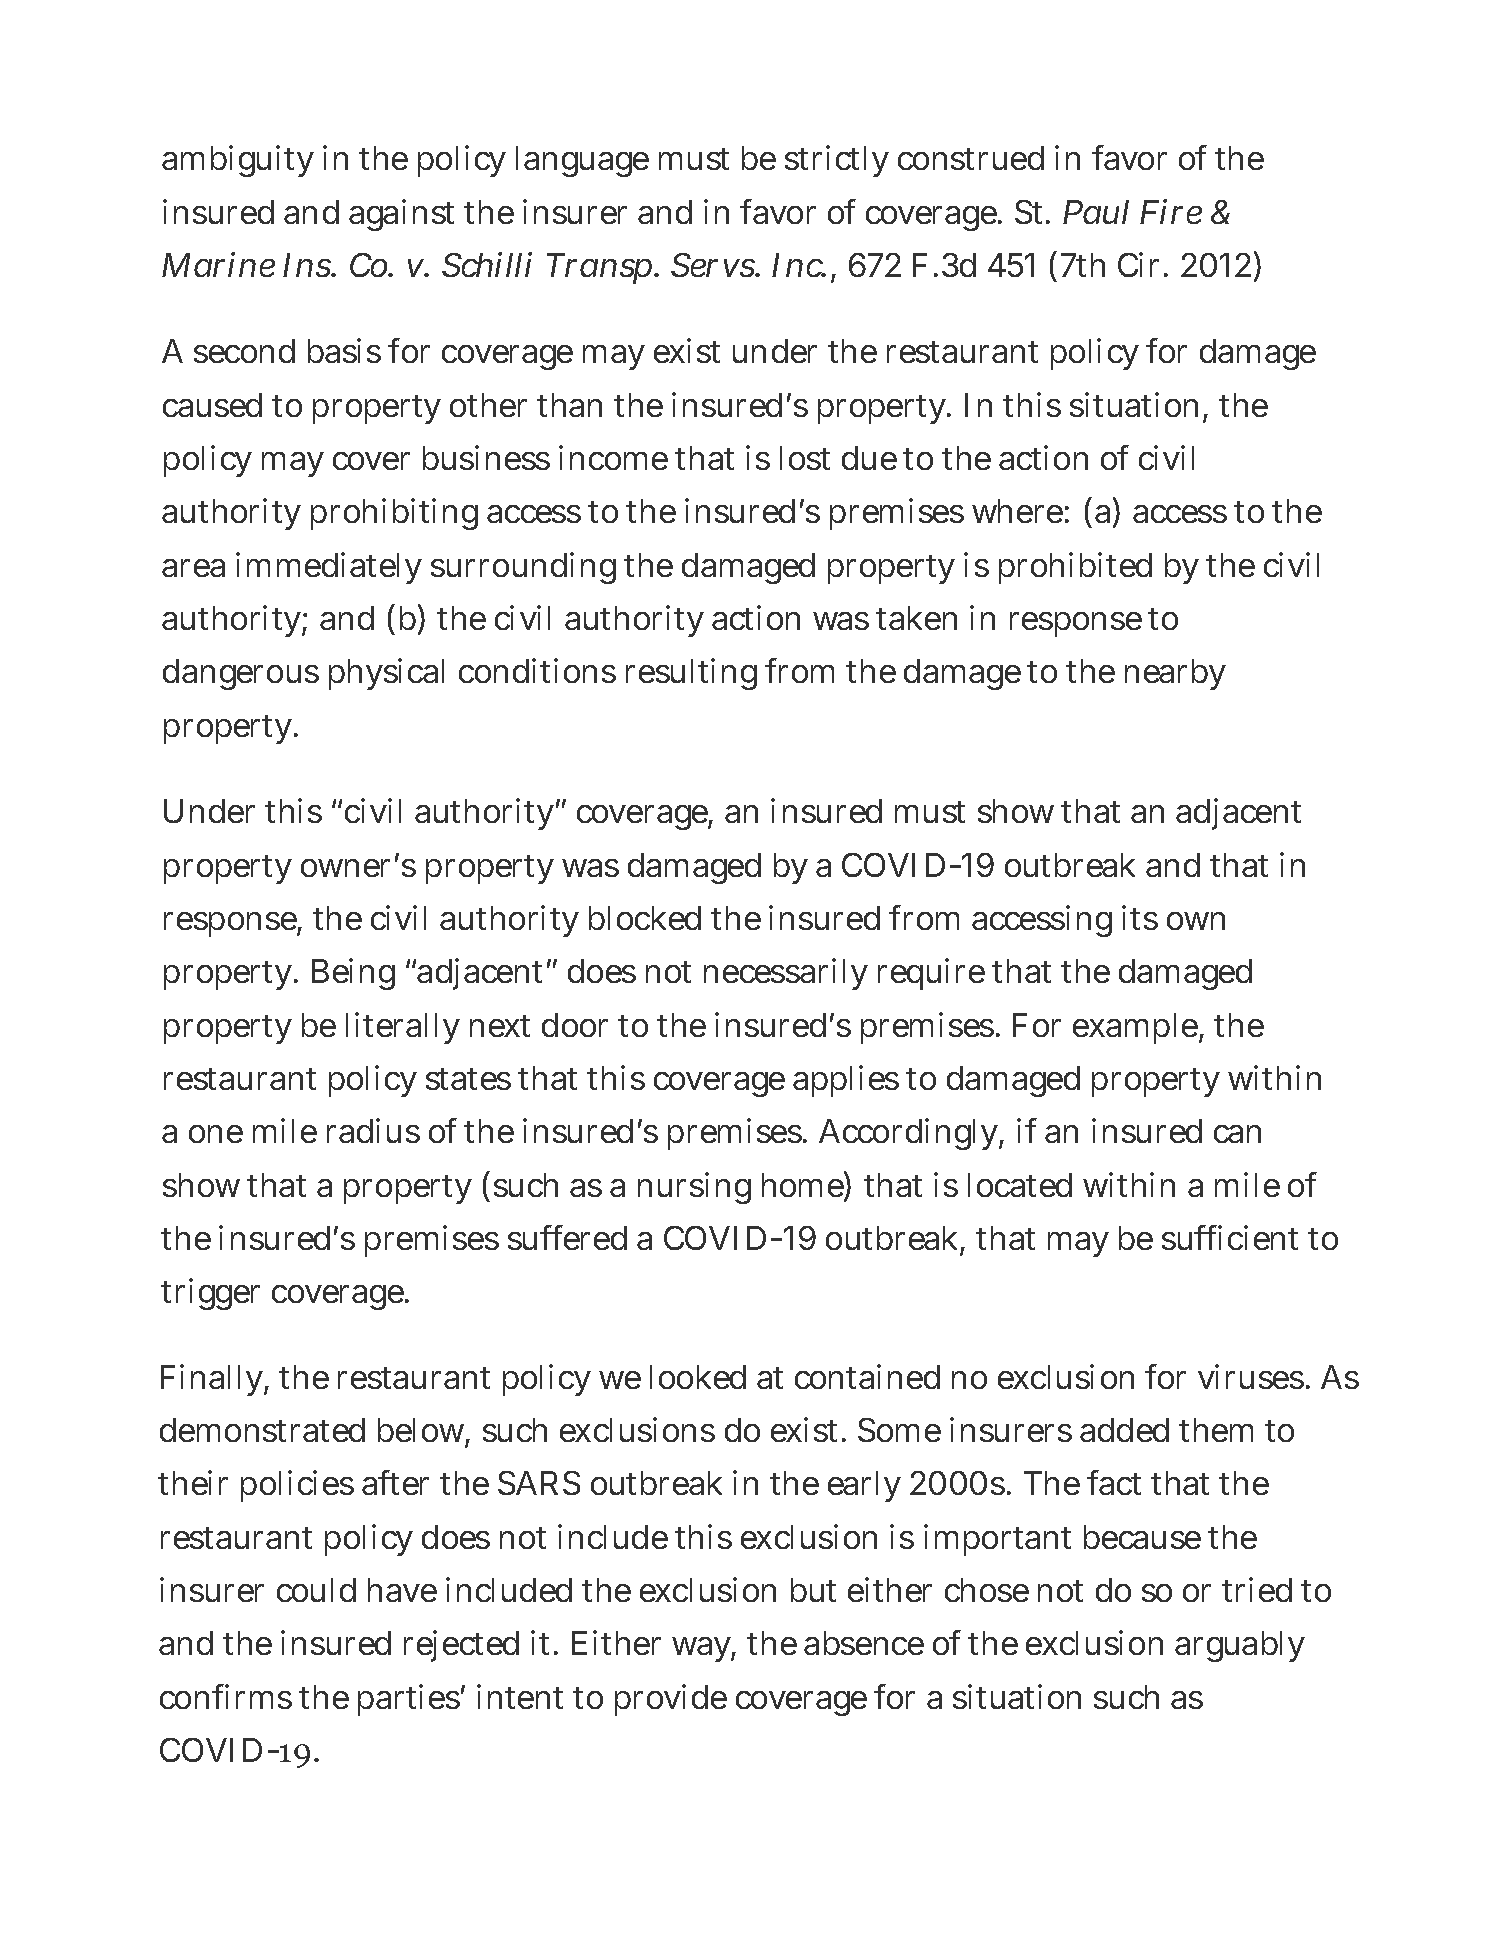 The height and width of the screenshot is (1944, 1502). Describe the element at coordinates (837, 161) in the screenshot. I see `strictly` at that location.
